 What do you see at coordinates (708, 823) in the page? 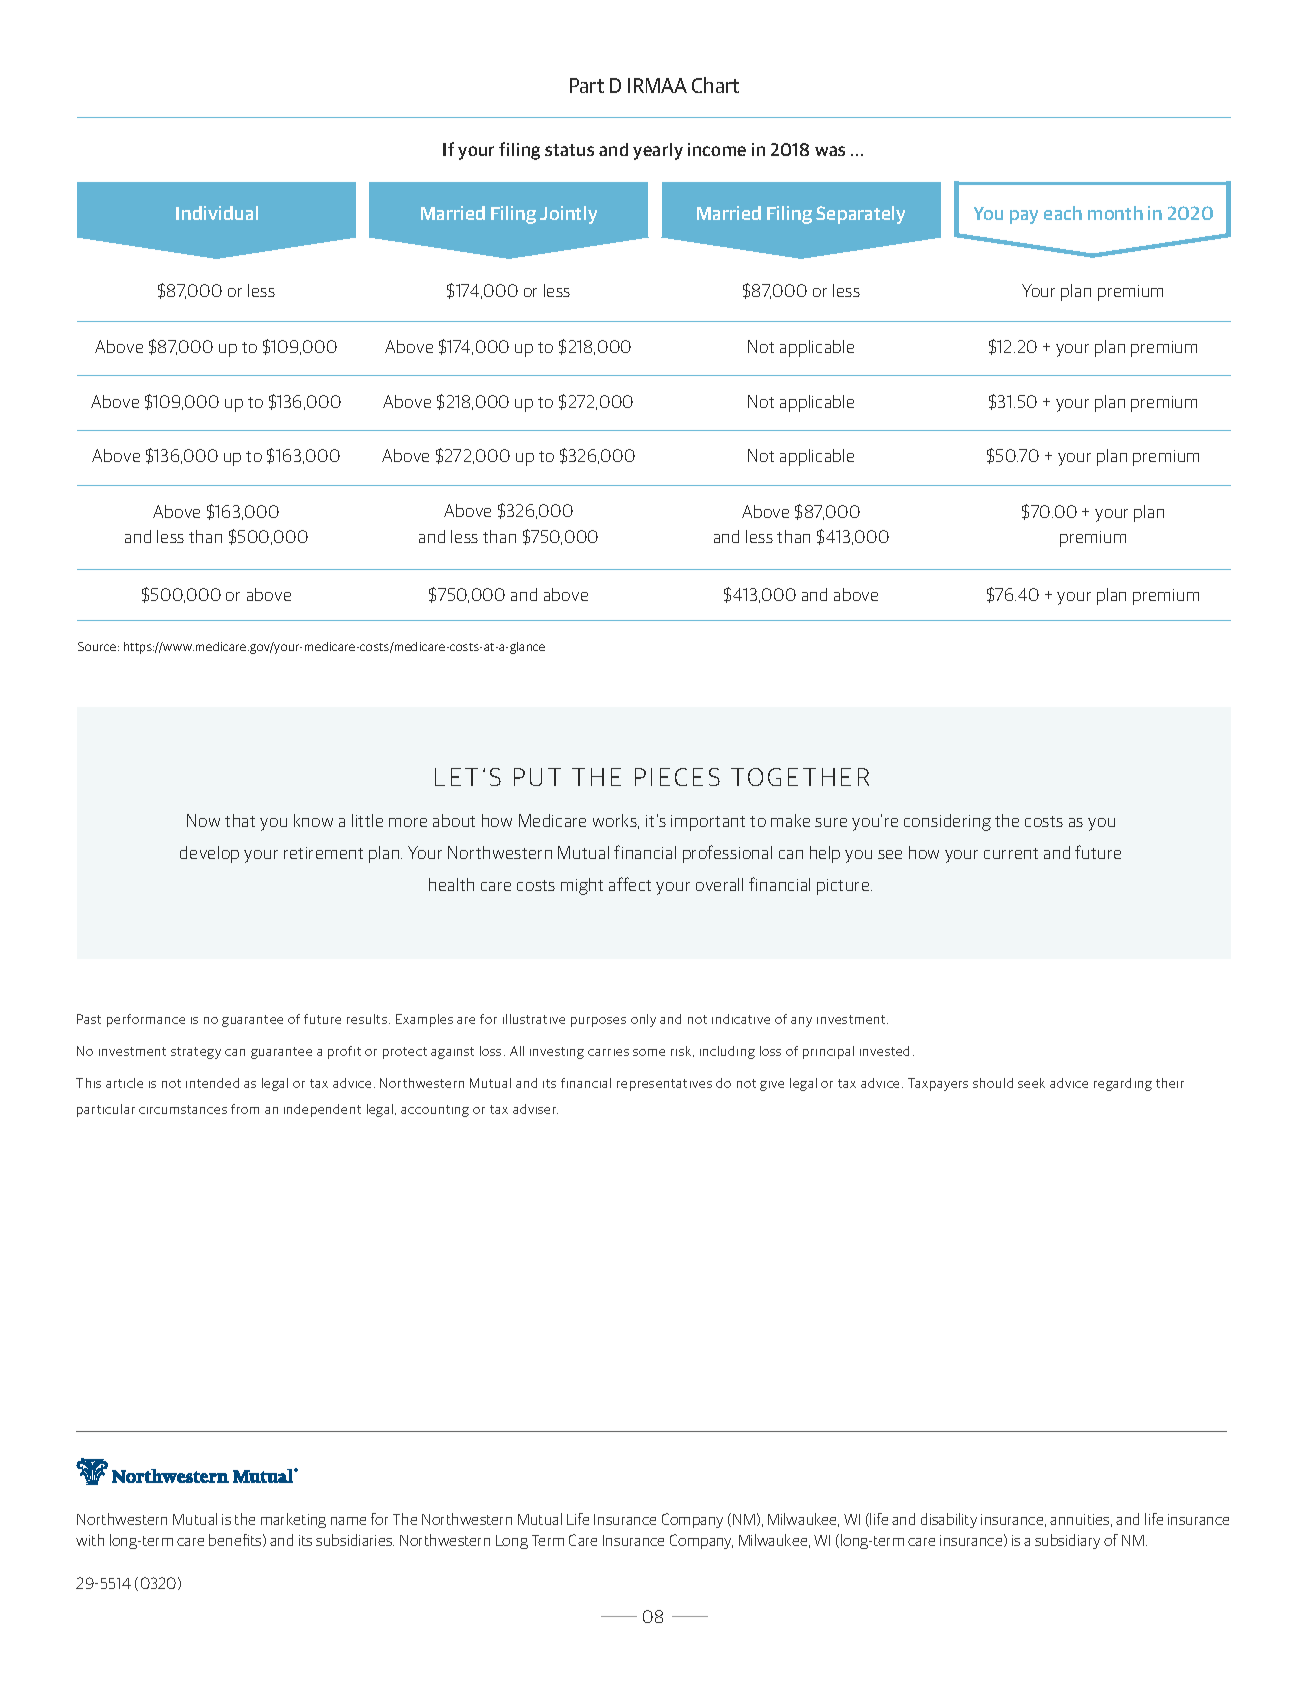
I see `important` at bounding box center [708, 823].
